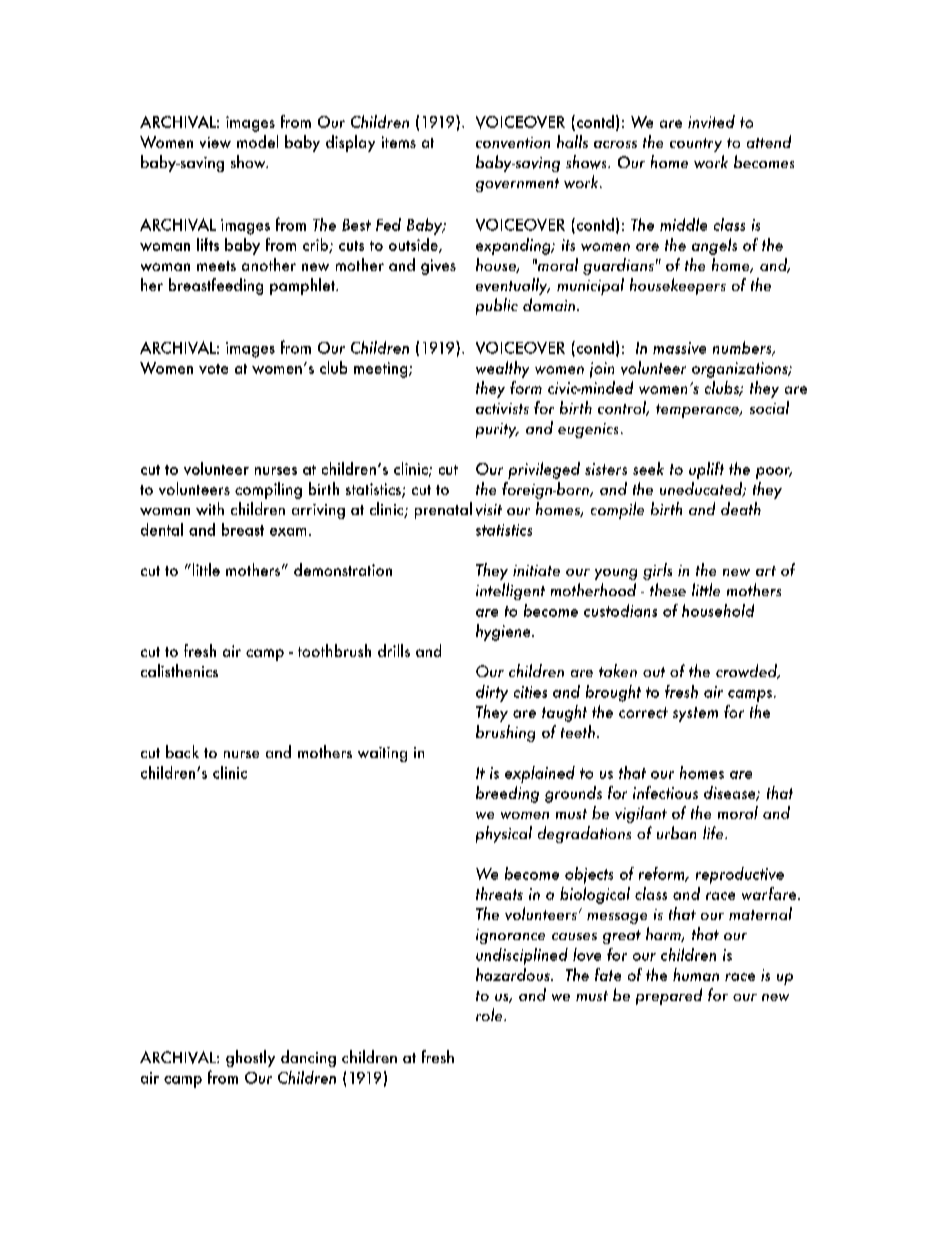  I want to click on brushing, so click(505, 733).
